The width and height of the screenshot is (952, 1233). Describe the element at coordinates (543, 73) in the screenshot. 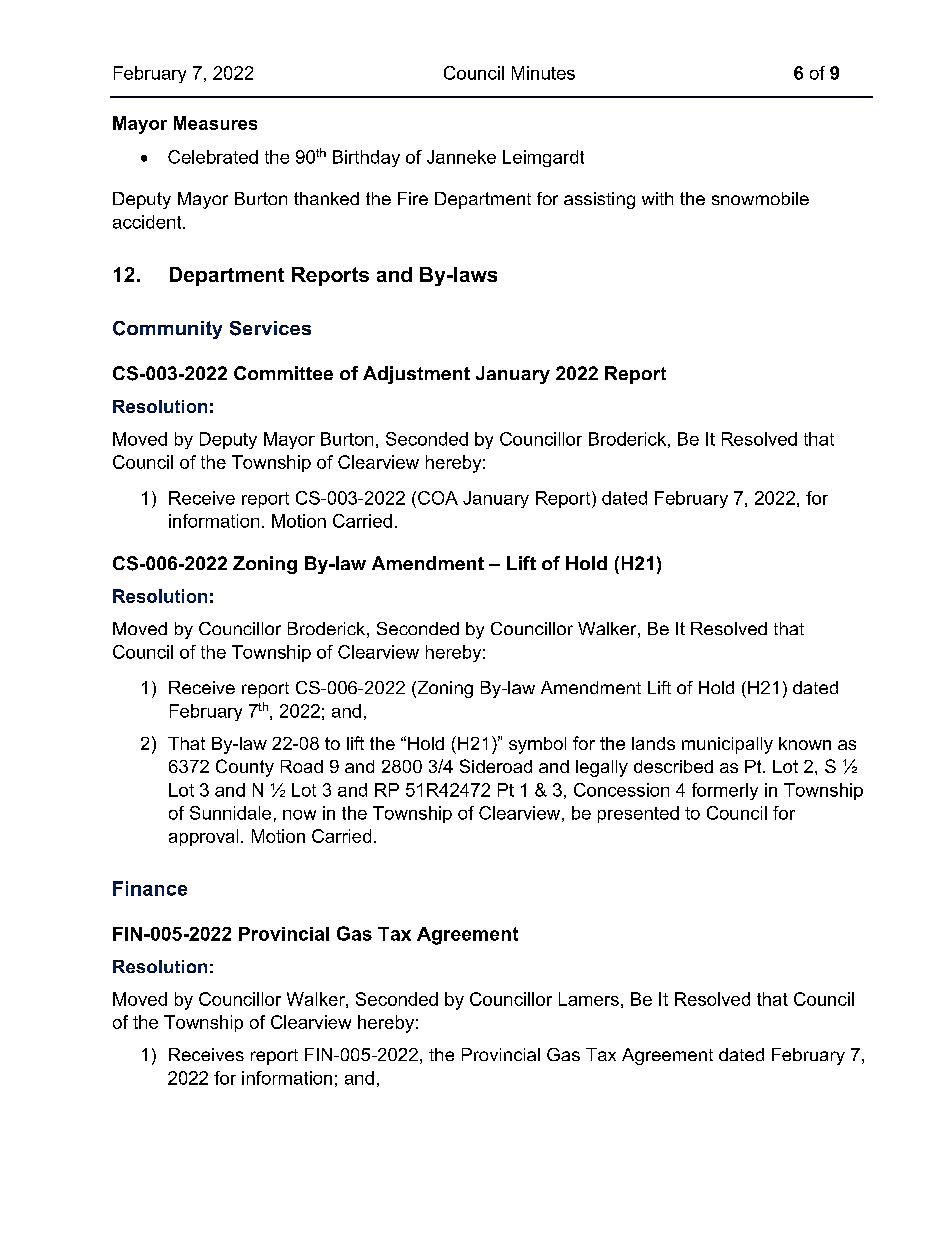

I see `Minutes` at that location.
